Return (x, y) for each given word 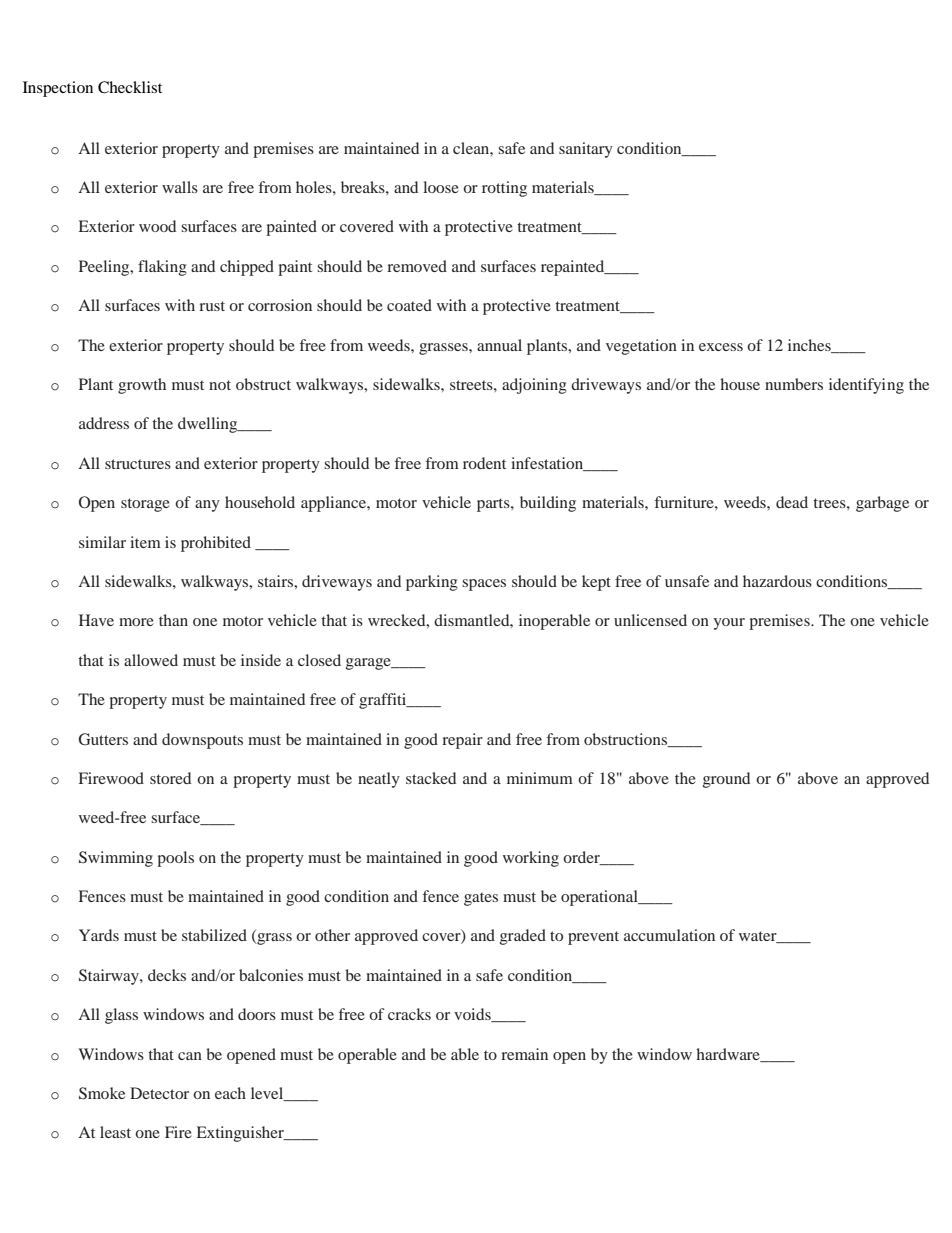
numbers (794, 384)
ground (726, 780)
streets (472, 385)
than (173, 620)
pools (175, 859)
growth (142, 386)
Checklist (130, 87)
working (531, 859)
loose (441, 187)
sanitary (586, 150)
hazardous (777, 581)
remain (524, 1054)
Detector (159, 1093)
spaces (484, 585)
